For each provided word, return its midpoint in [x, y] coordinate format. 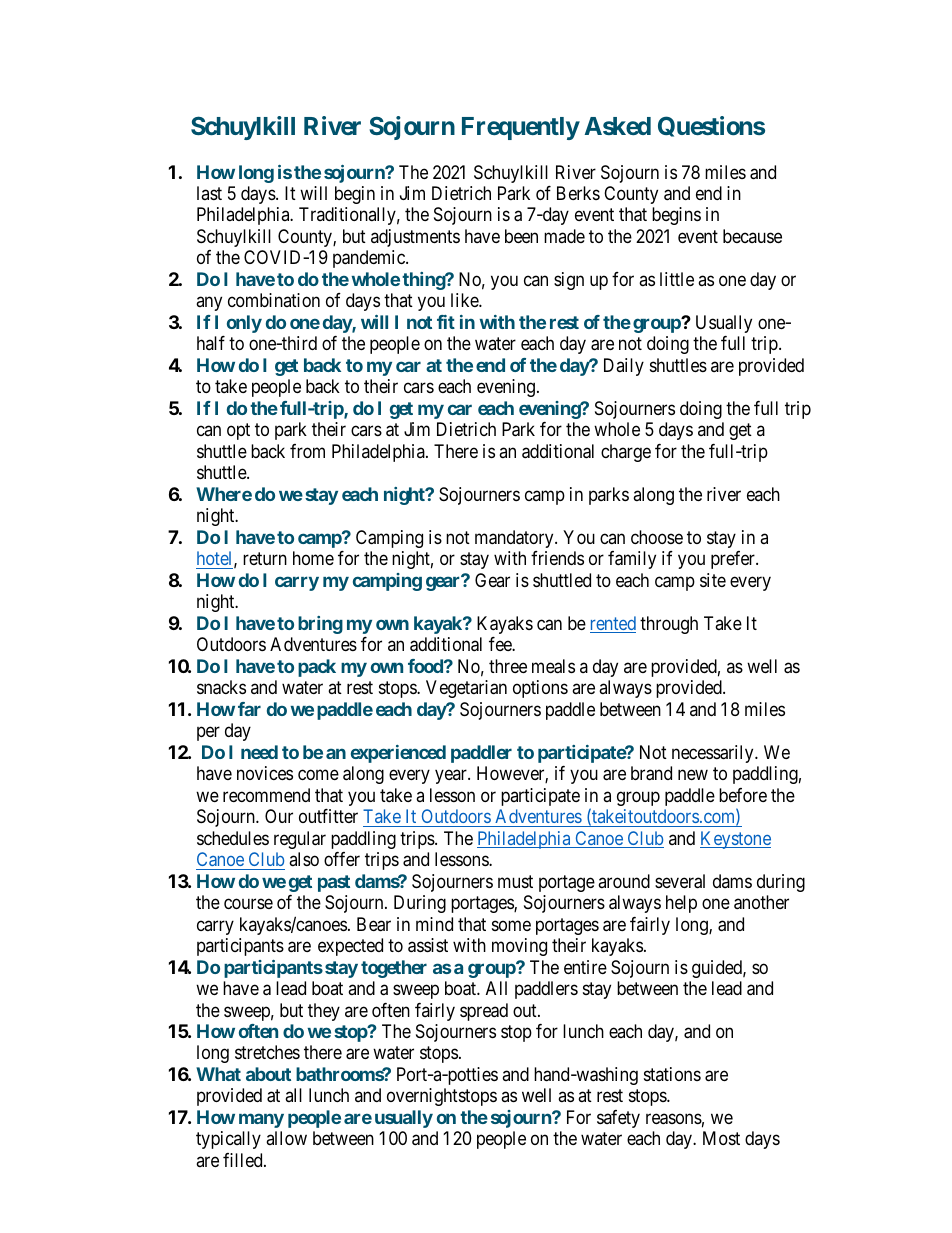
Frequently [521, 128]
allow [286, 1138]
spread [484, 1012]
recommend [266, 795]
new [693, 775]
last [209, 193]
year [452, 777]
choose [657, 537]
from [307, 451]
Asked [618, 126]
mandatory [515, 539]
